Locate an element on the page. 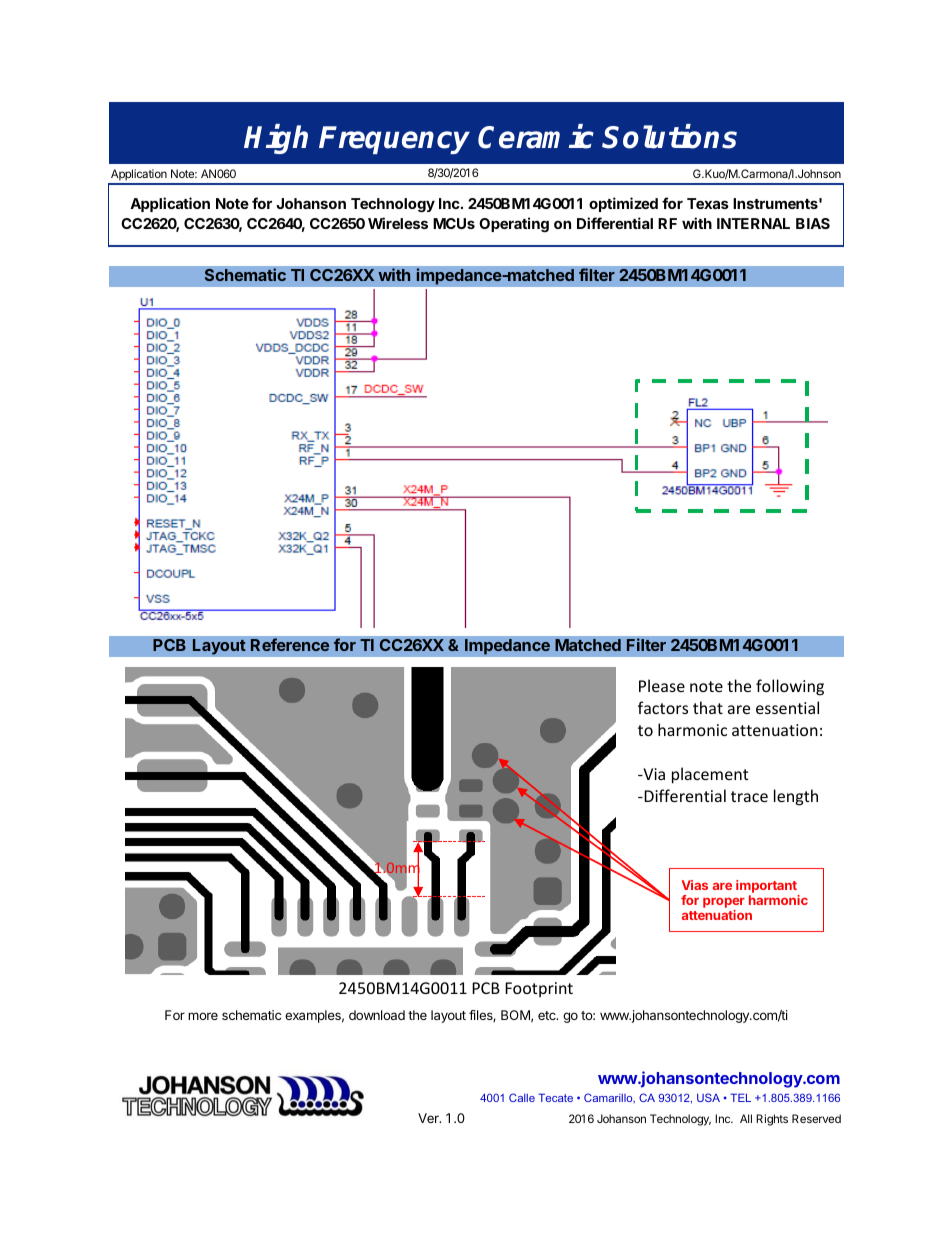 Image resolution: width=952 pixels, height=1233 pixels. optimized is located at coordinates (623, 204).
